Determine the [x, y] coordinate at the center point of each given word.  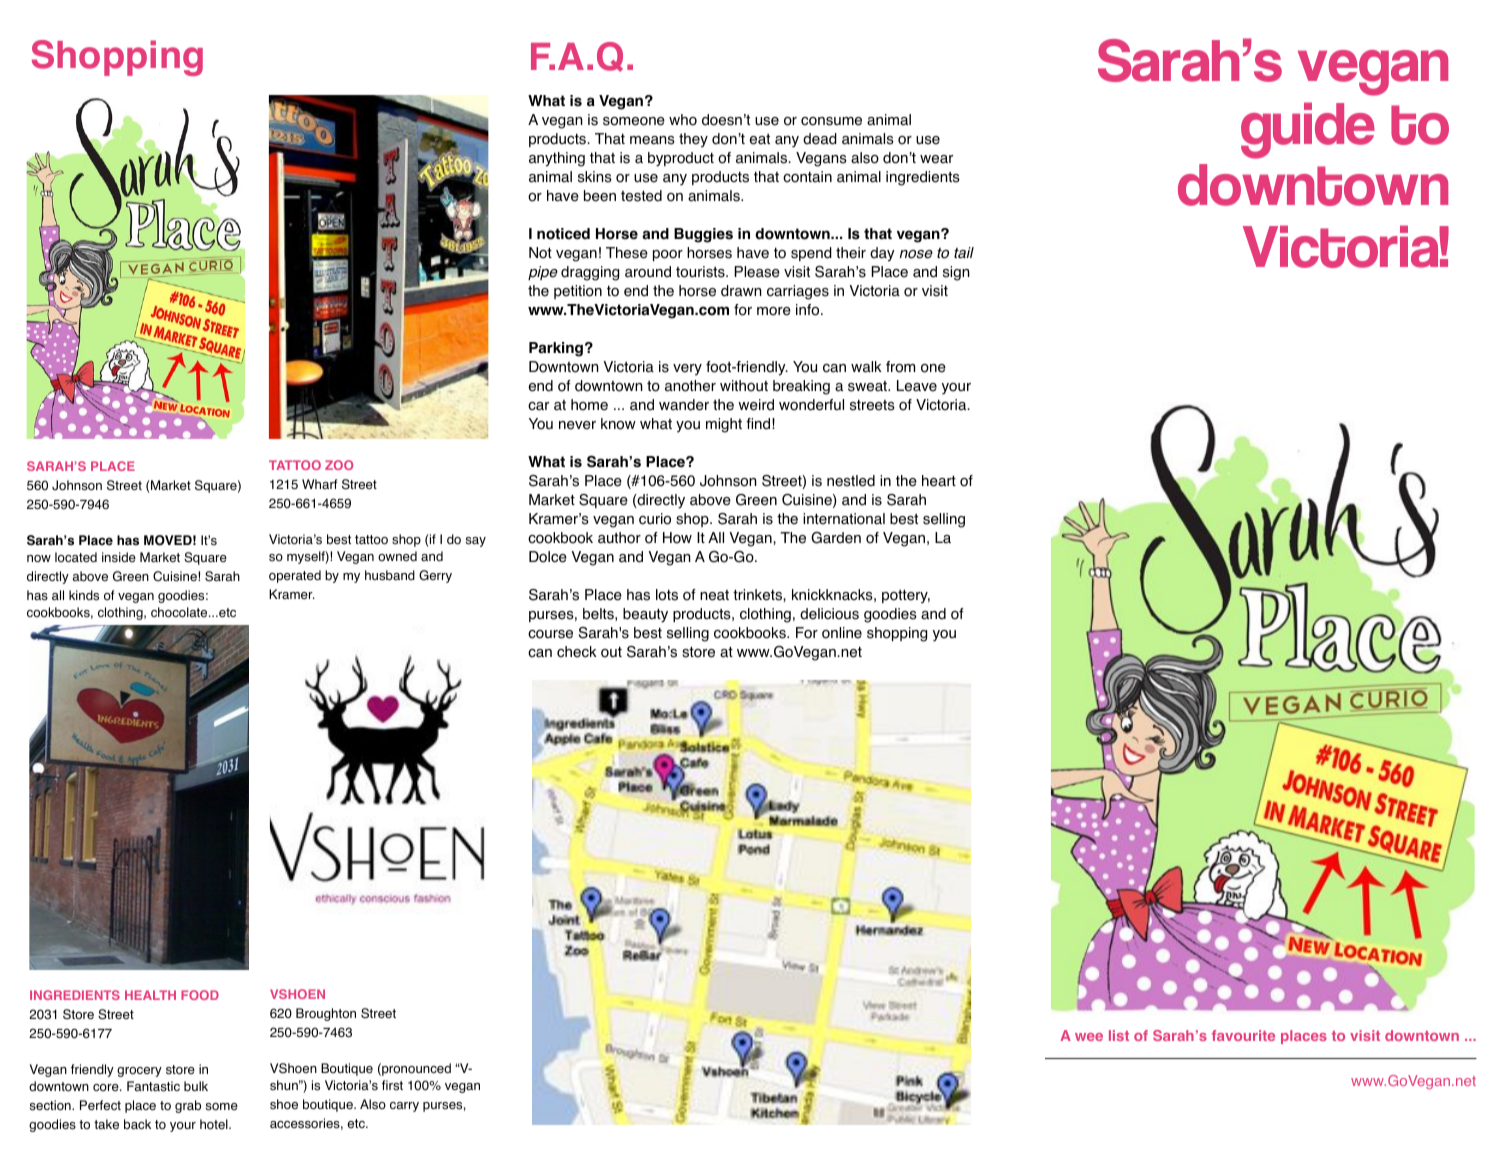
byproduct [681, 159]
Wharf [320, 484]
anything [557, 159]
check [577, 652]
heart [939, 481]
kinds [84, 595]
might [724, 425]
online [842, 633]
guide [1308, 130]
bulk [196, 1086]
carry [404, 1107]
